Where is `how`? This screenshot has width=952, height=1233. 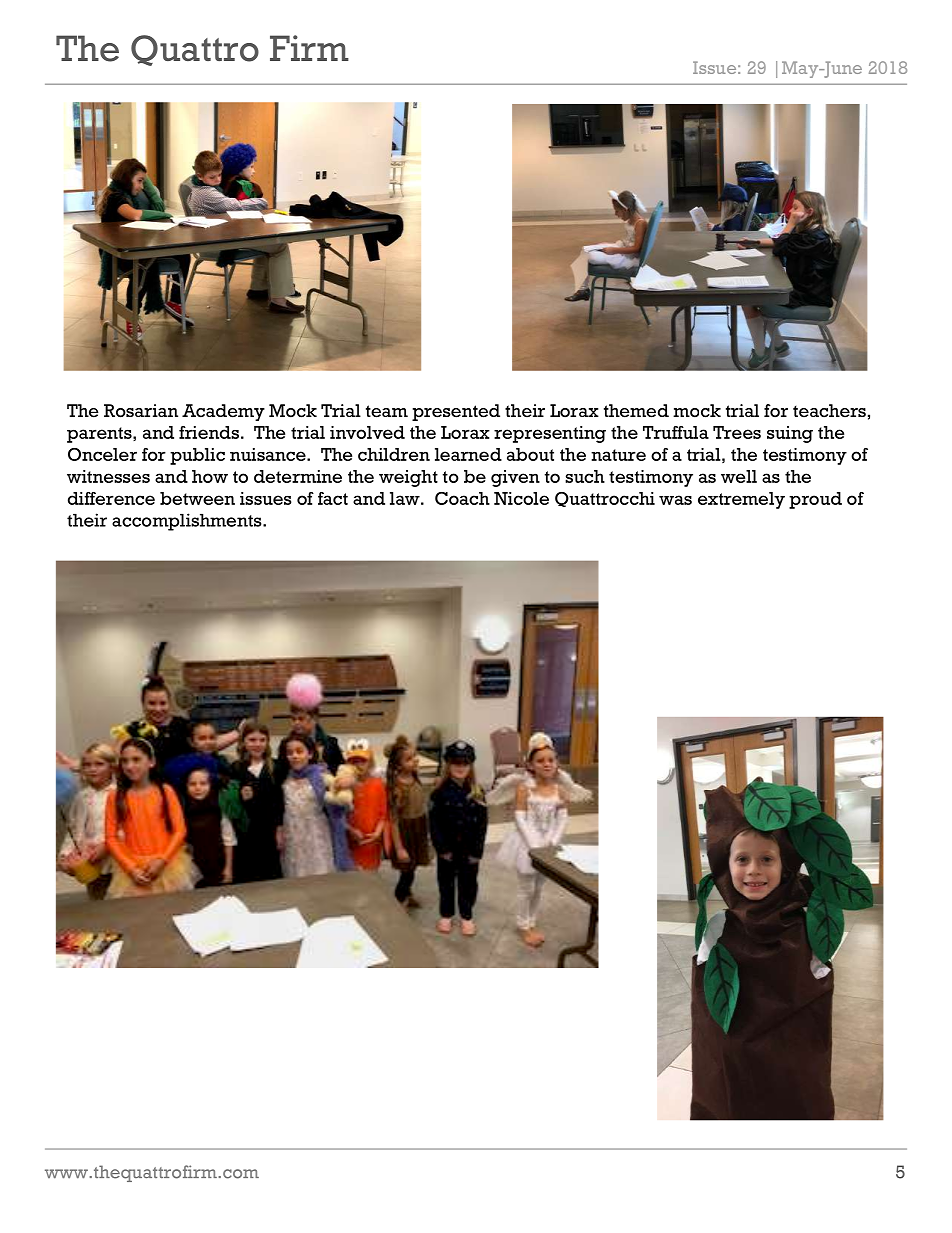
how is located at coordinates (210, 476).
